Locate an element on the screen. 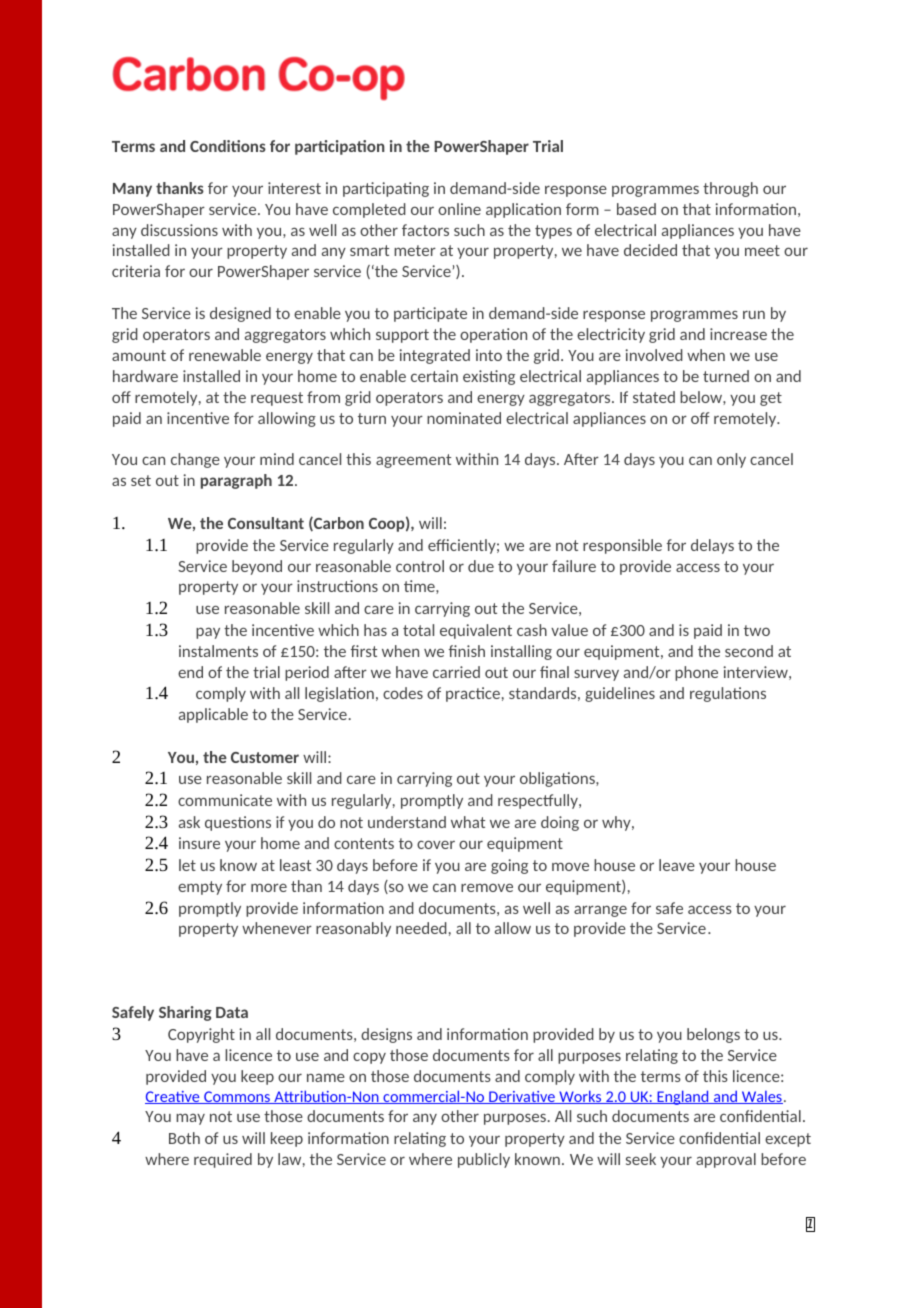  finish is located at coordinates (467, 651).
